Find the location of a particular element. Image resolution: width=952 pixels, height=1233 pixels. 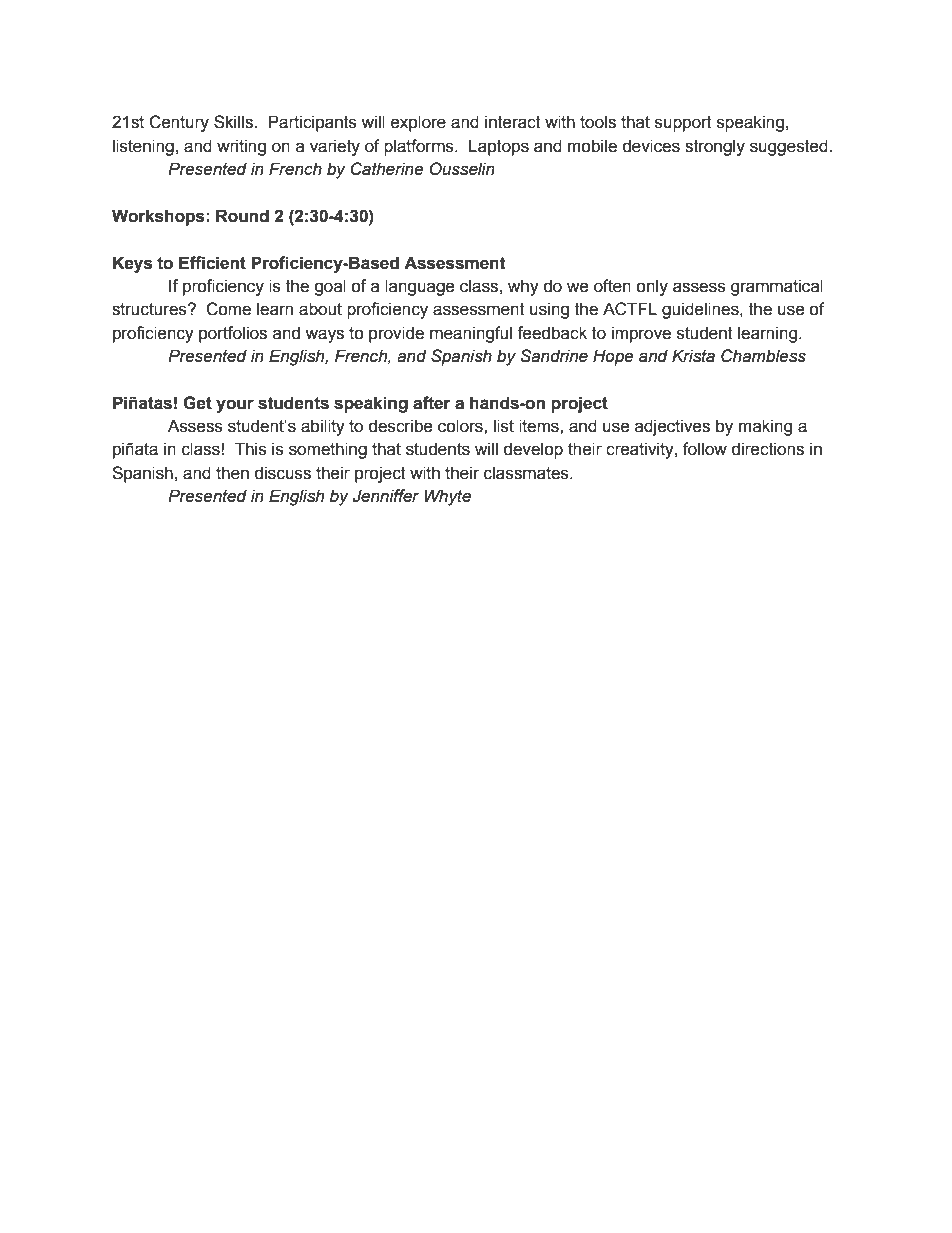

explore is located at coordinates (418, 123).
